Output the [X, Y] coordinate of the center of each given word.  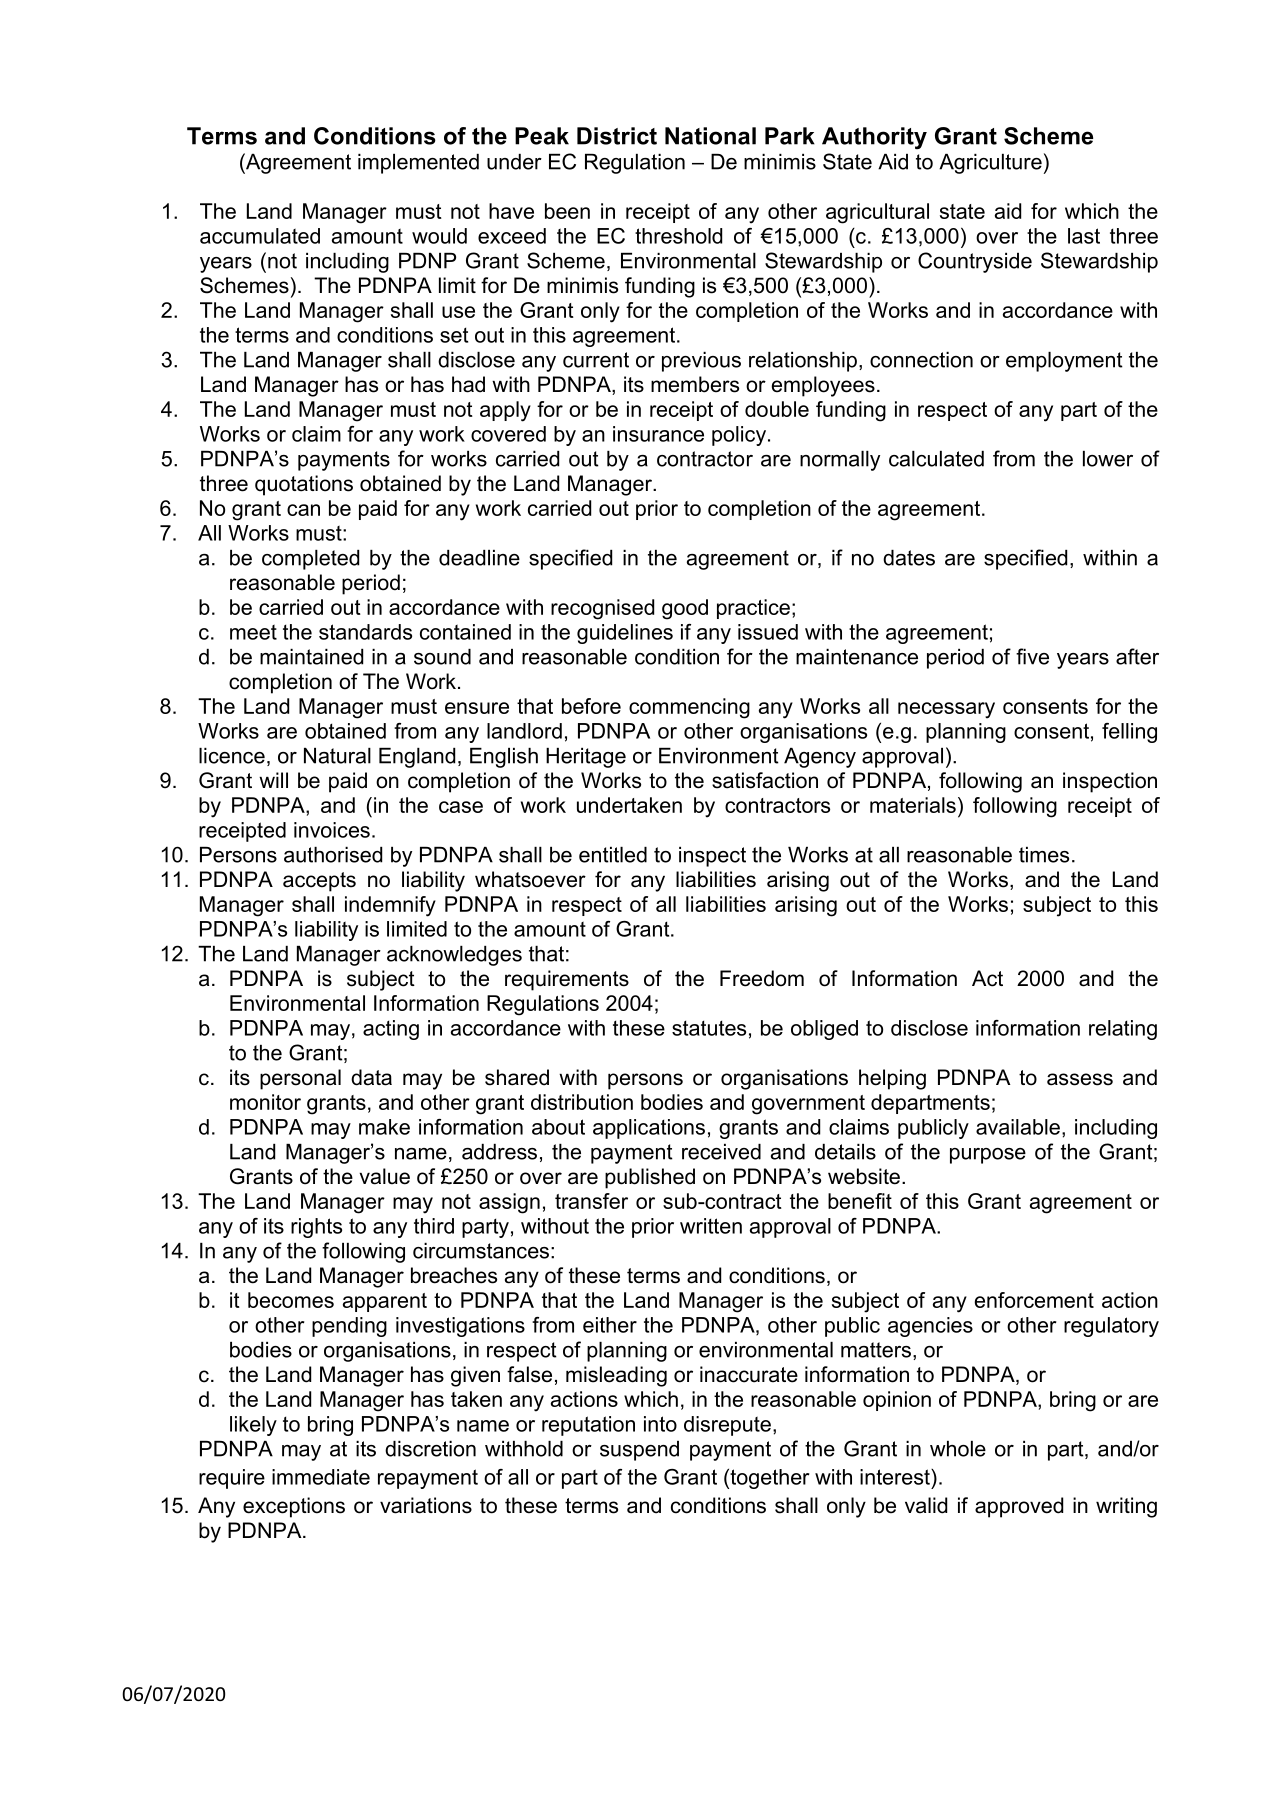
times [1044, 855]
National [710, 136]
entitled [613, 855]
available [1018, 1127]
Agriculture [990, 164]
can [303, 510]
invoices [332, 830]
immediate [321, 1477]
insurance [658, 434]
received [721, 1152]
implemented [418, 164]
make [384, 1127]
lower [1108, 459]
